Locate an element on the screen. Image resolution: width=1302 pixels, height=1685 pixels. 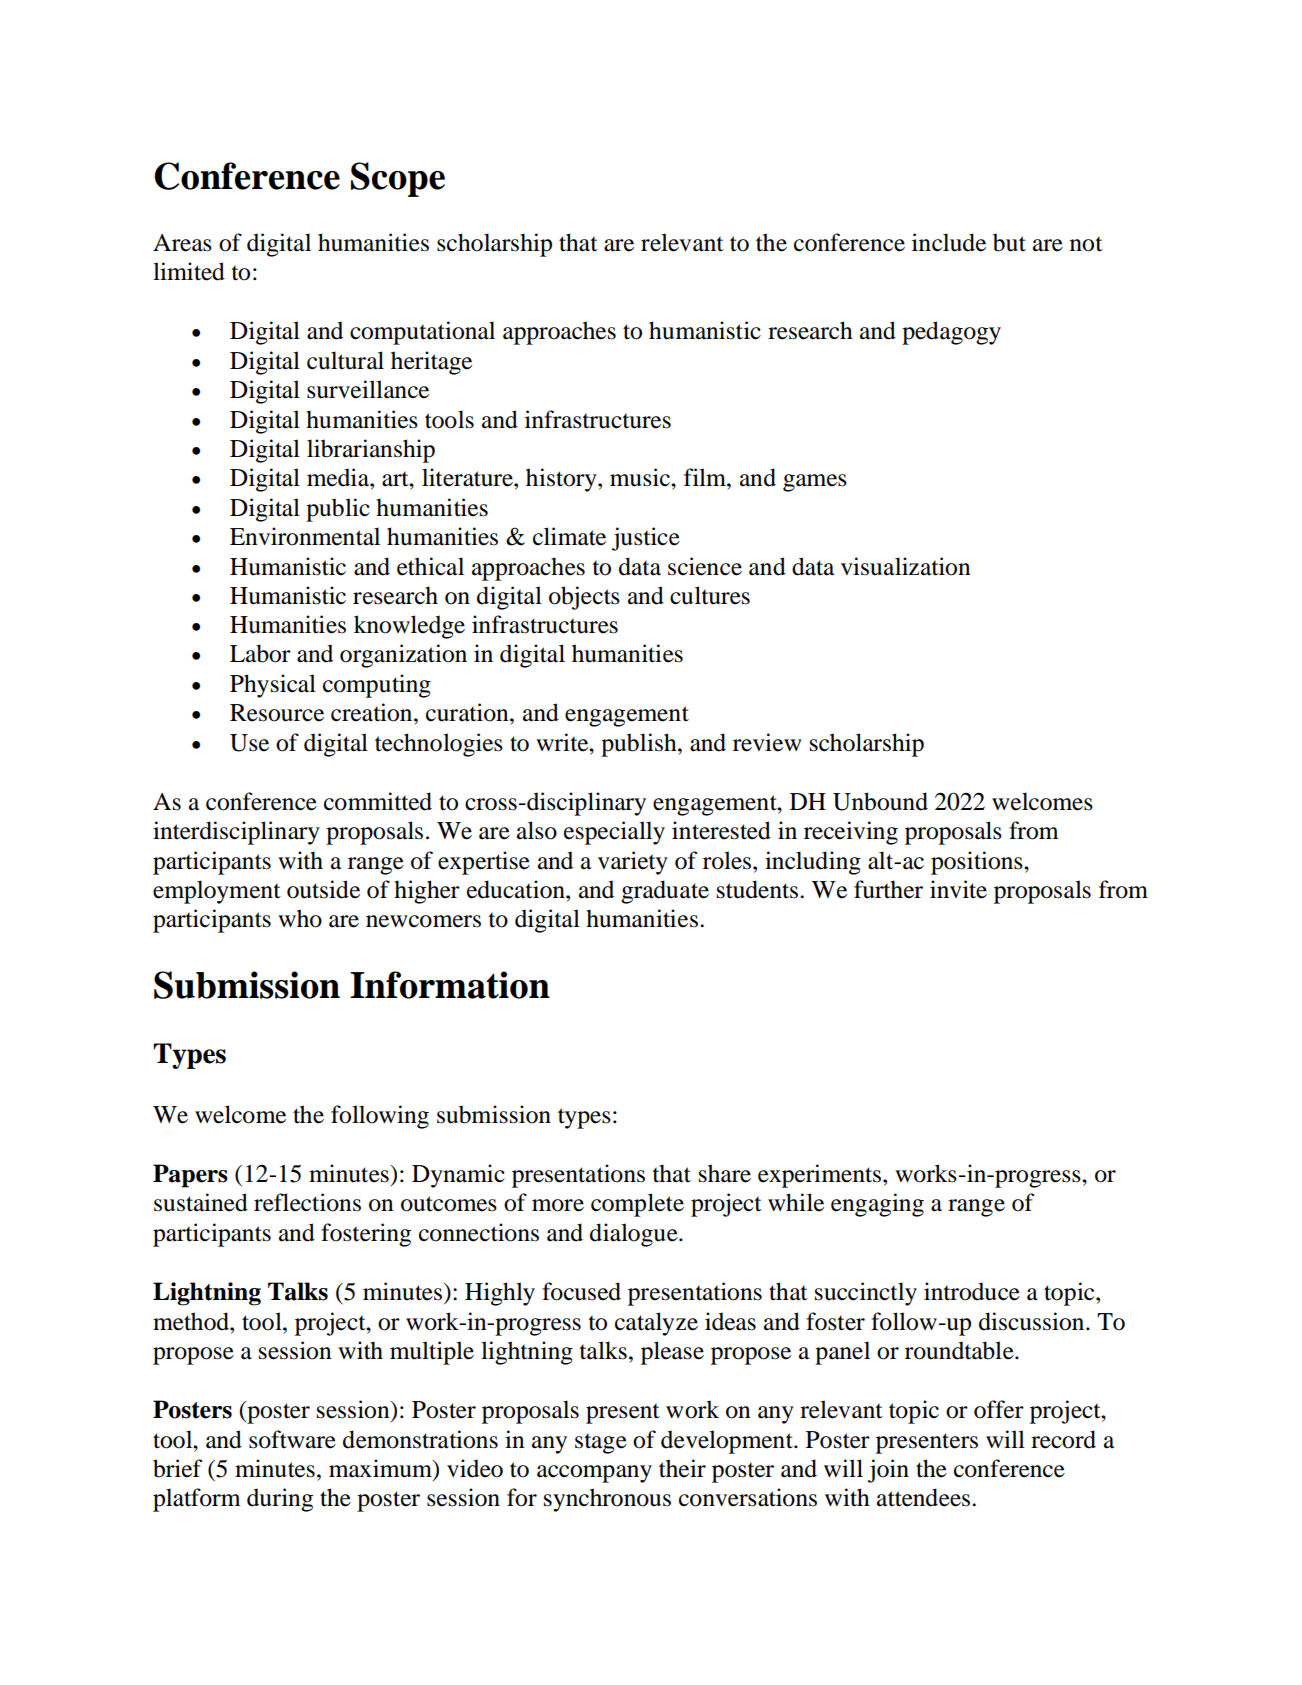
outside is located at coordinates (323, 889).
